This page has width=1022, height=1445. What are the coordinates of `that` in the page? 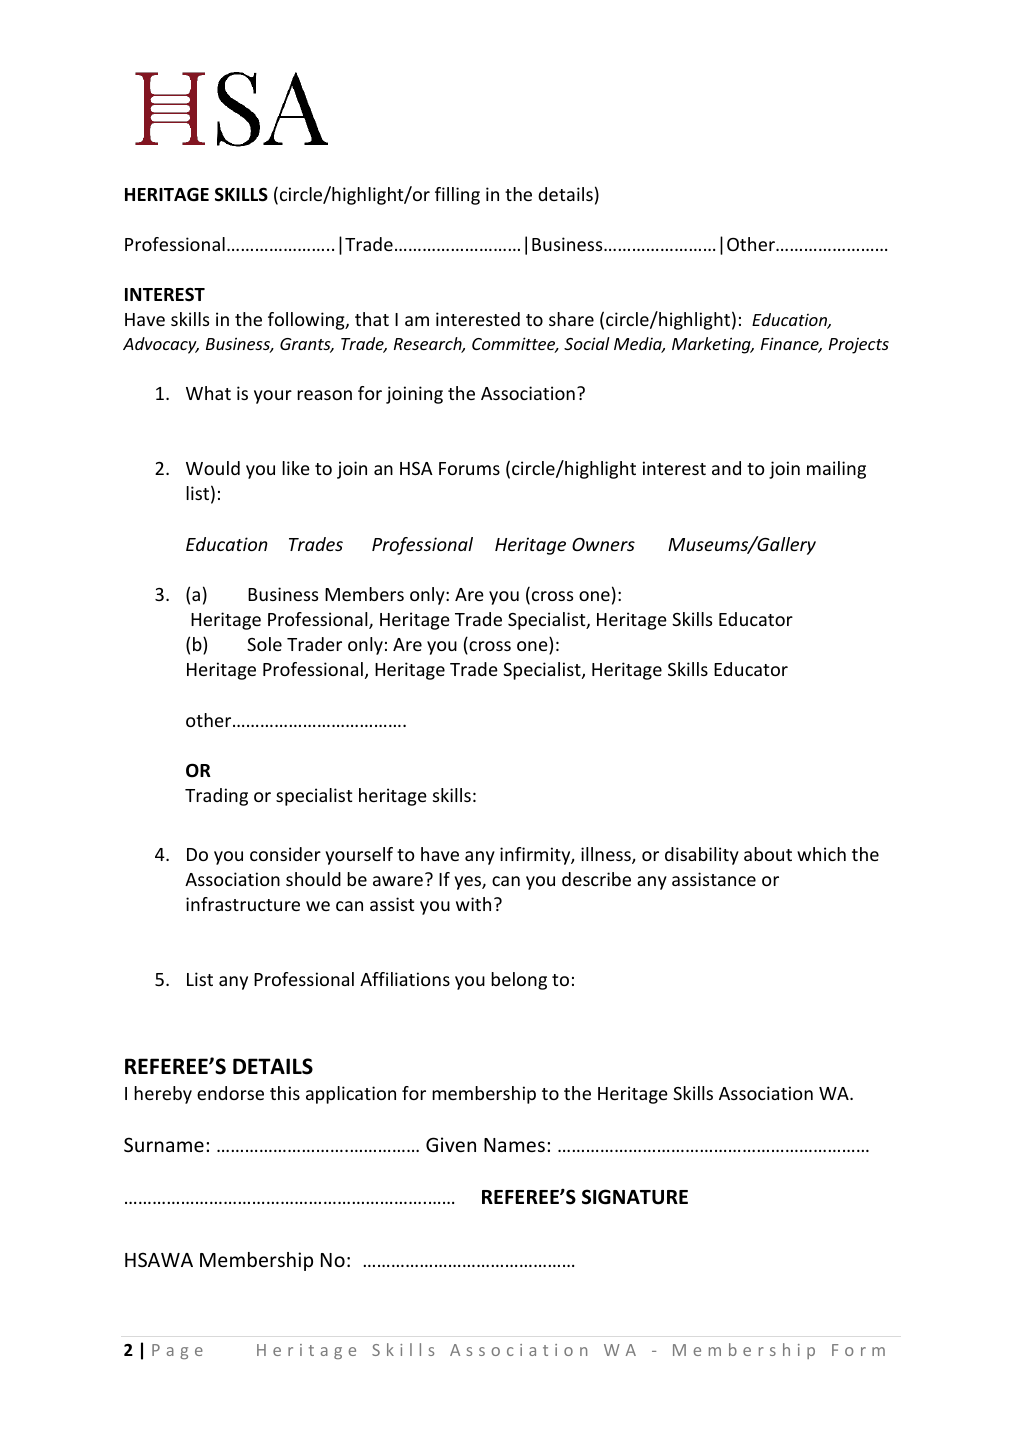 It's located at (372, 319).
